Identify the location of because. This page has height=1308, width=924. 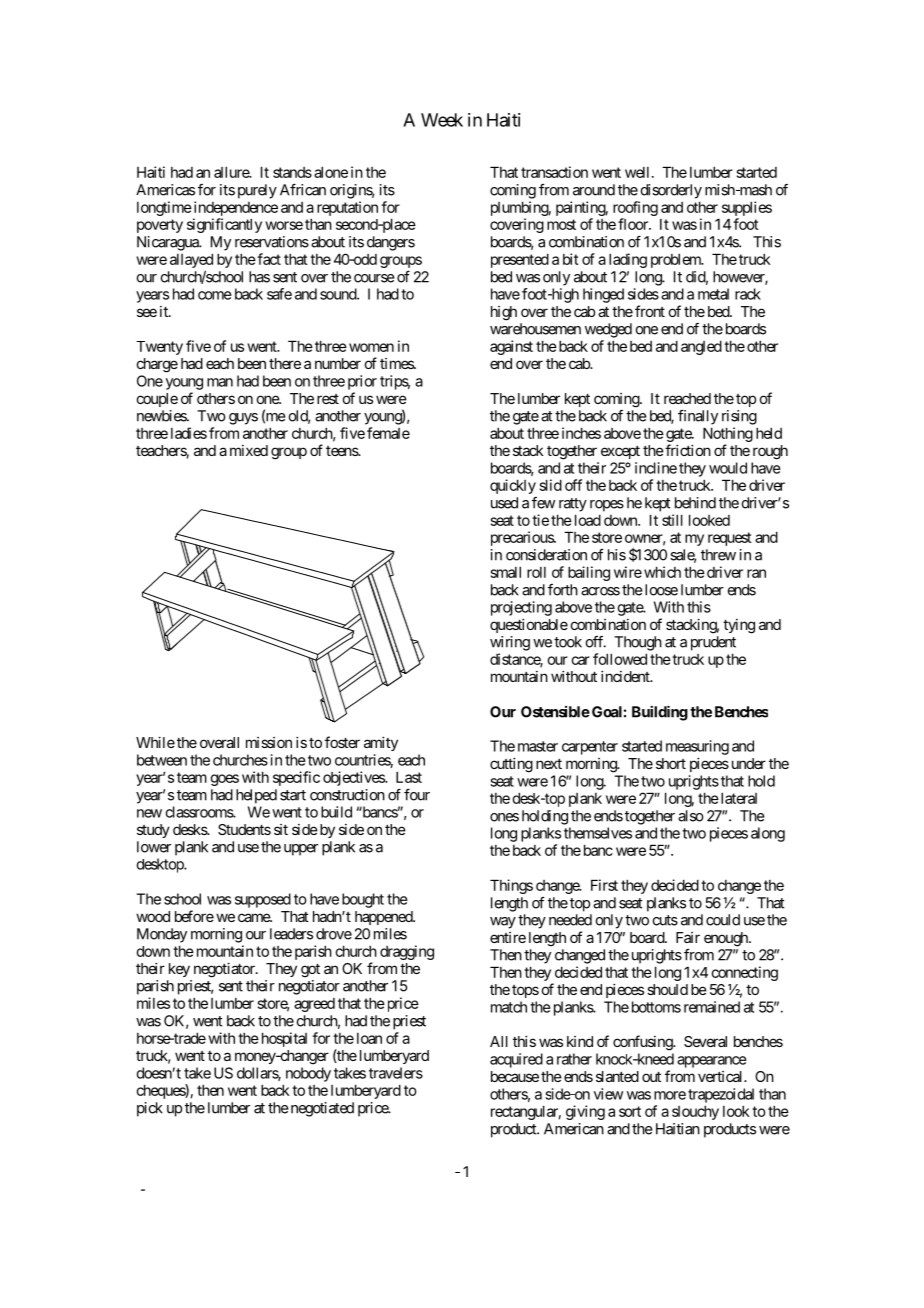
(515, 1076).
